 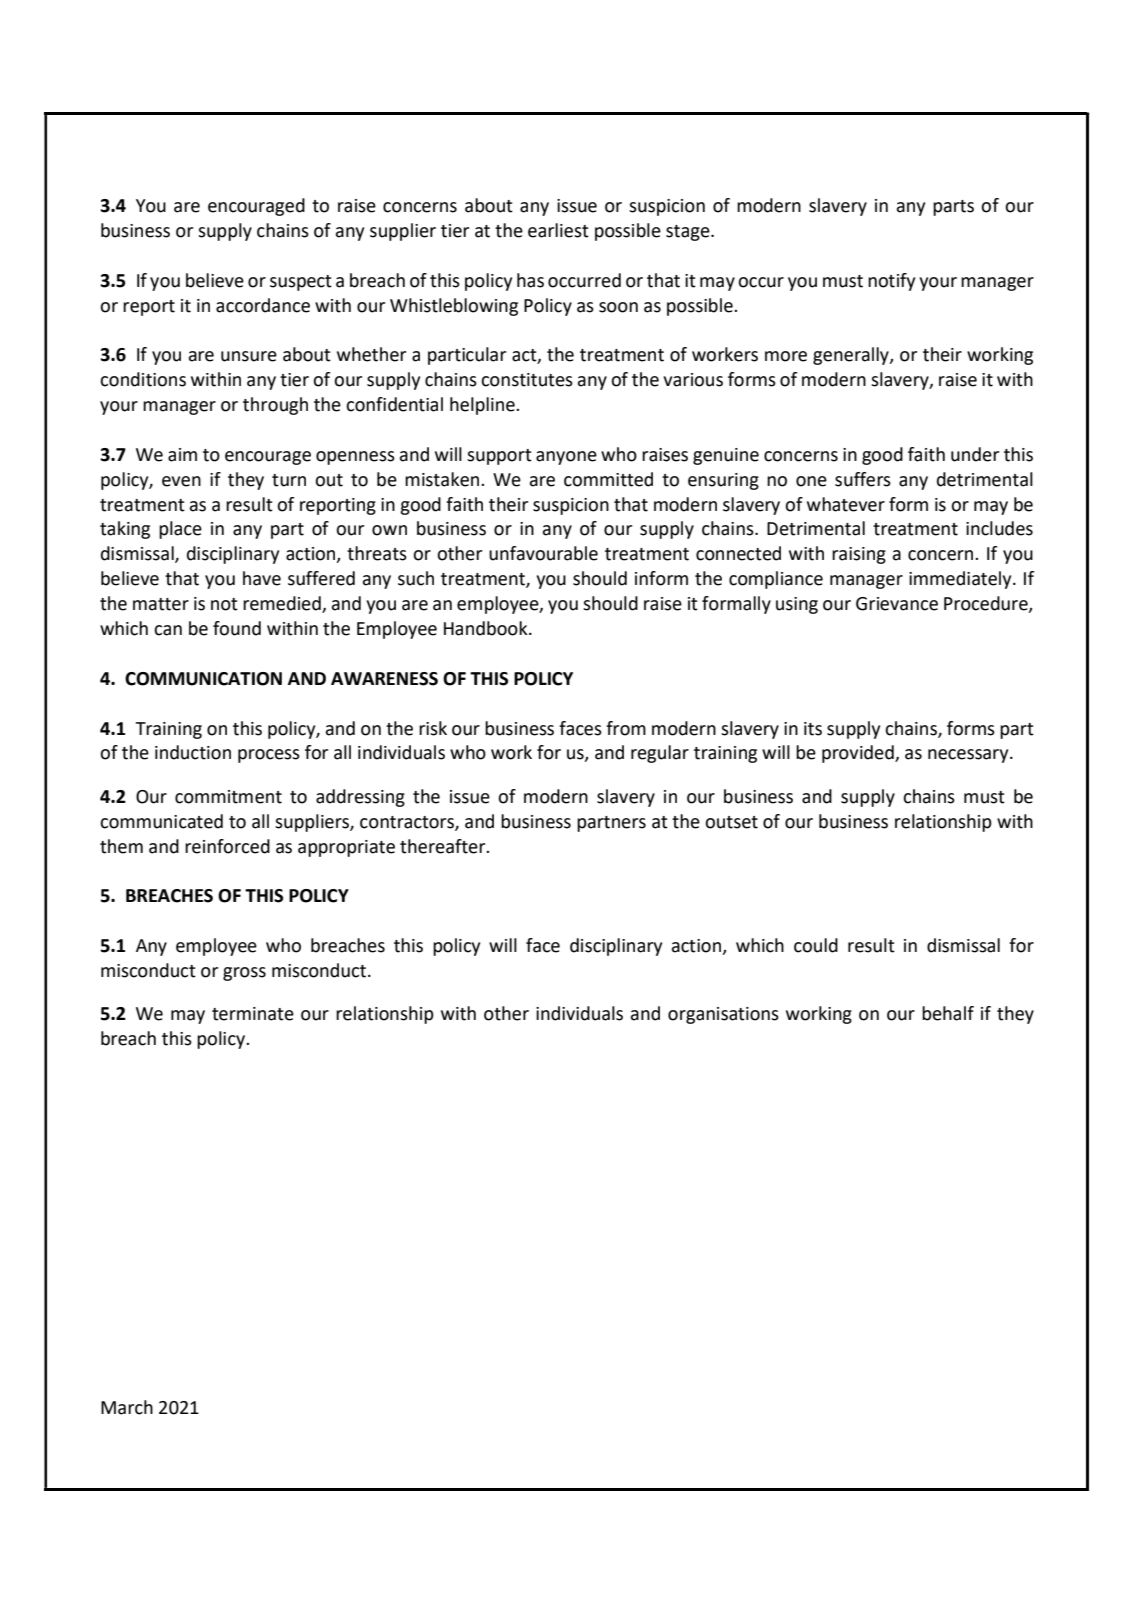 What do you see at coordinates (859, 555) in the image?
I see `raising` at bounding box center [859, 555].
